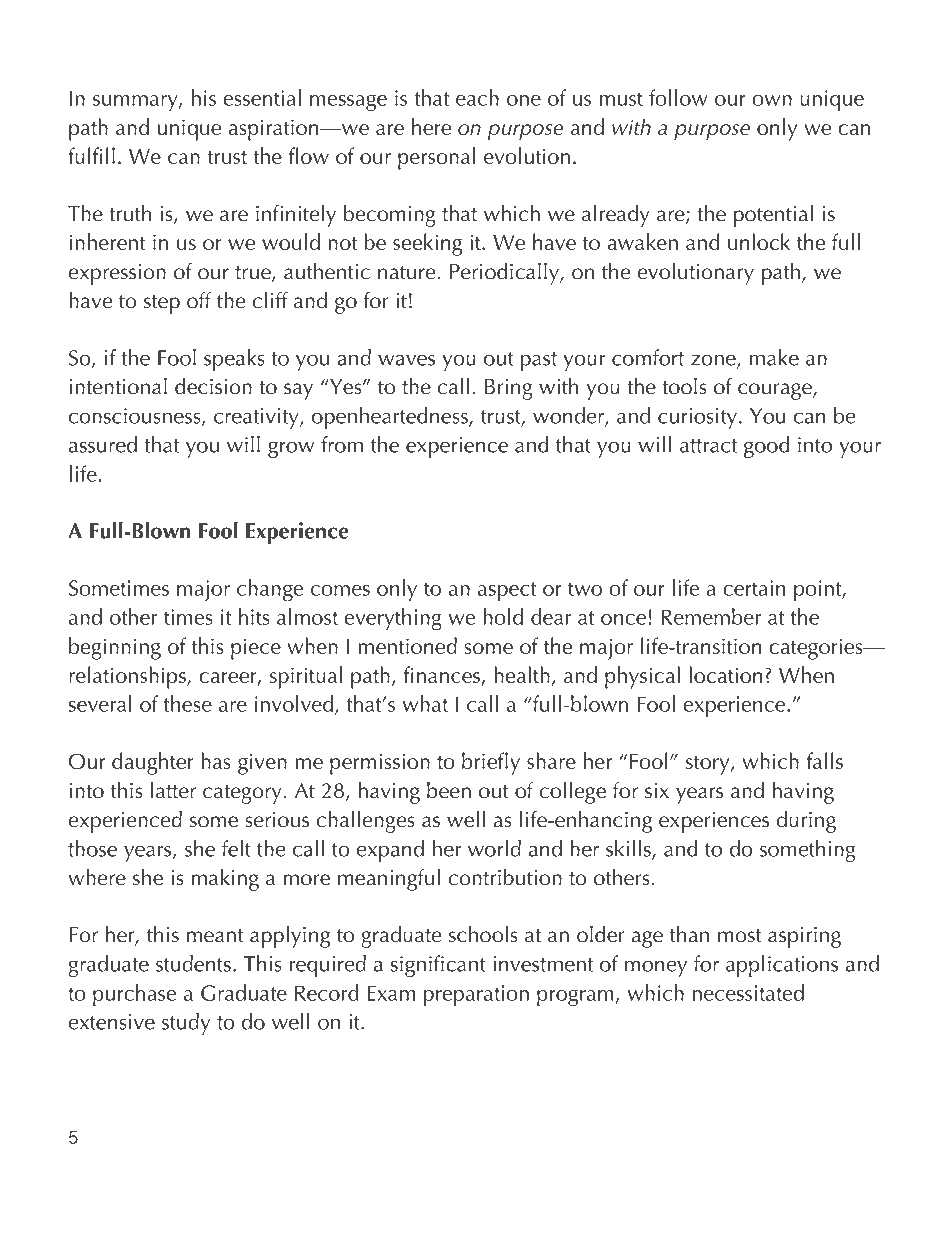  Describe the element at coordinates (477, 97) in the document. I see `each` at that location.
